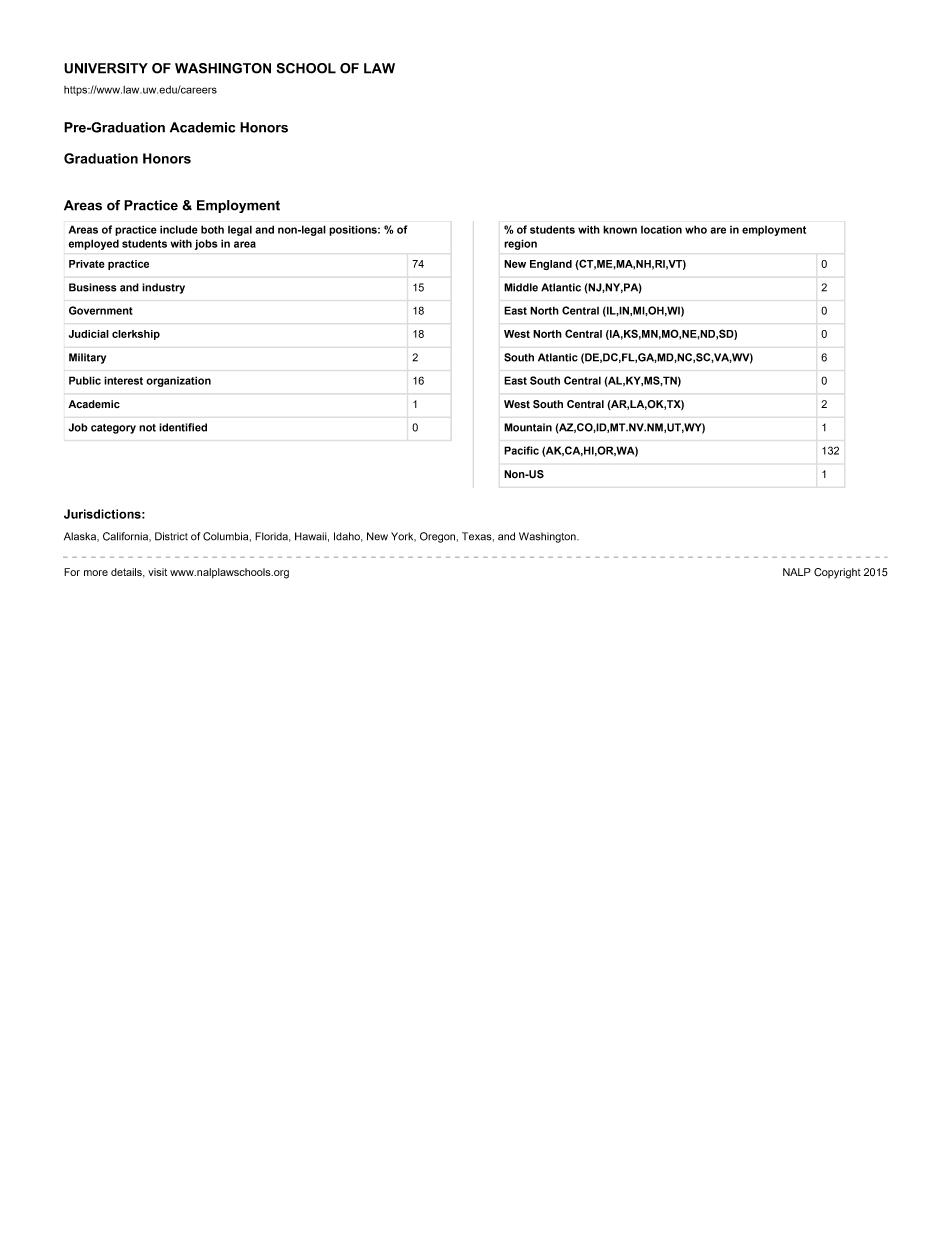  I want to click on region, so click(520, 244).
